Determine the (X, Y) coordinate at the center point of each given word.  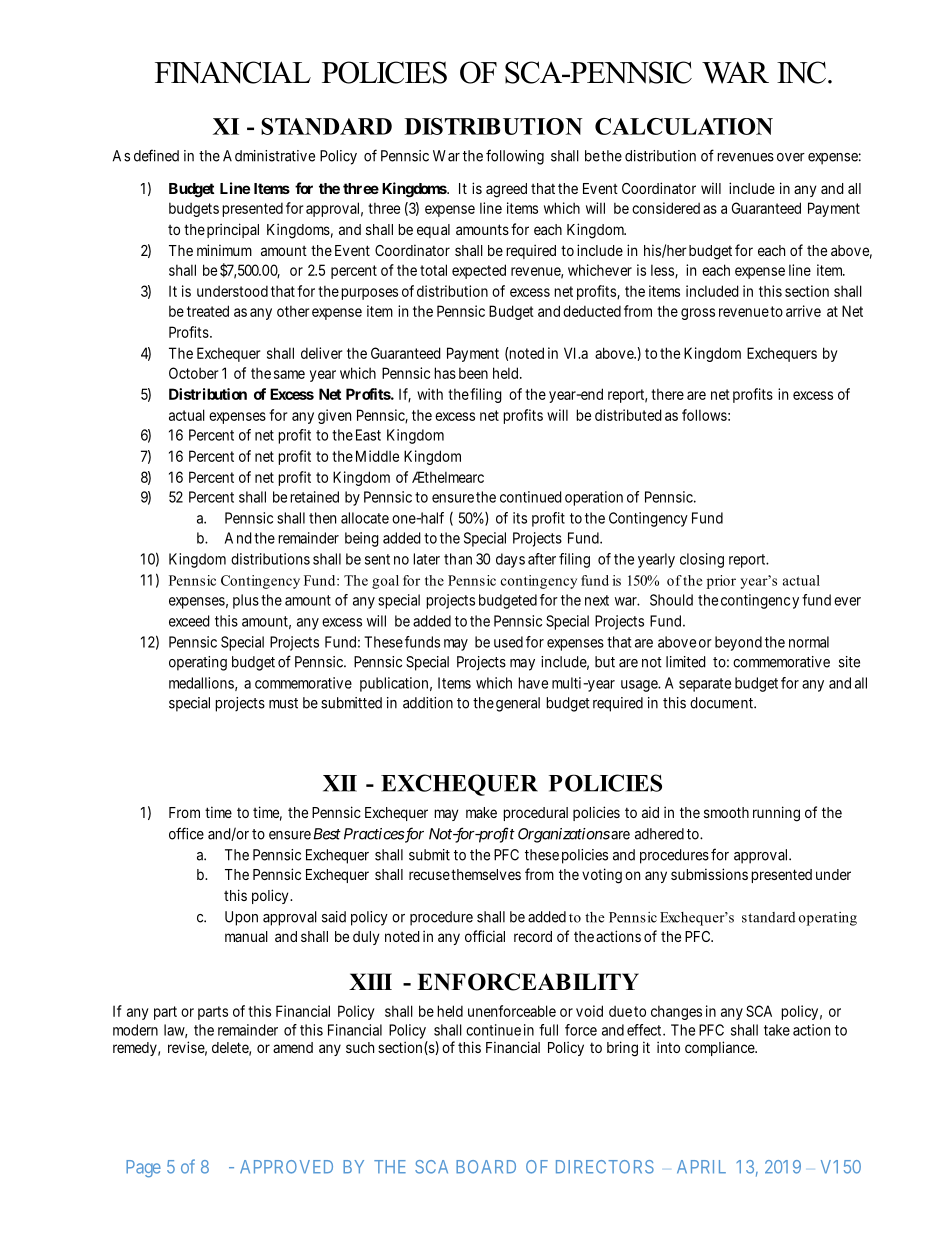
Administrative (269, 156)
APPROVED (286, 1167)
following (515, 157)
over (791, 157)
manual (246, 936)
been (473, 373)
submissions (709, 874)
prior (721, 582)
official (485, 936)
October (193, 373)
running (776, 814)
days (510, 560)
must (283, 703)
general (518, 704)
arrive (803, 311)
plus (246, 601)
